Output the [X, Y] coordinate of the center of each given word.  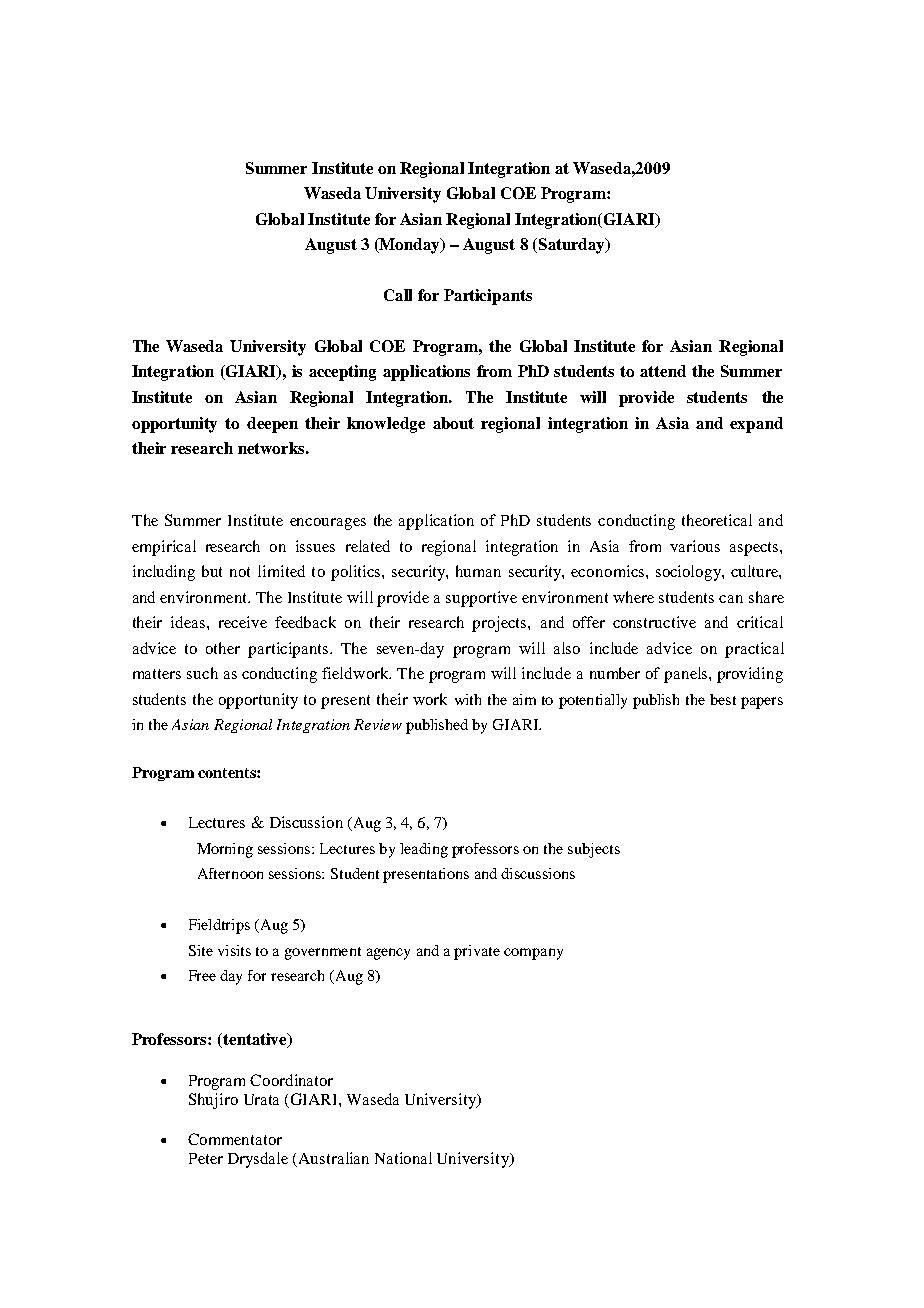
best [723, 699]
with [468, 699]
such [202, 673]
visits [234, 950]
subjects [594, 850]
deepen [272, 425]
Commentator [235, 1139]
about [453, 423]
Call [398, 295]
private [477, 952]
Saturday [571, 246]
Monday [410, 246]
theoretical [717, 520]
